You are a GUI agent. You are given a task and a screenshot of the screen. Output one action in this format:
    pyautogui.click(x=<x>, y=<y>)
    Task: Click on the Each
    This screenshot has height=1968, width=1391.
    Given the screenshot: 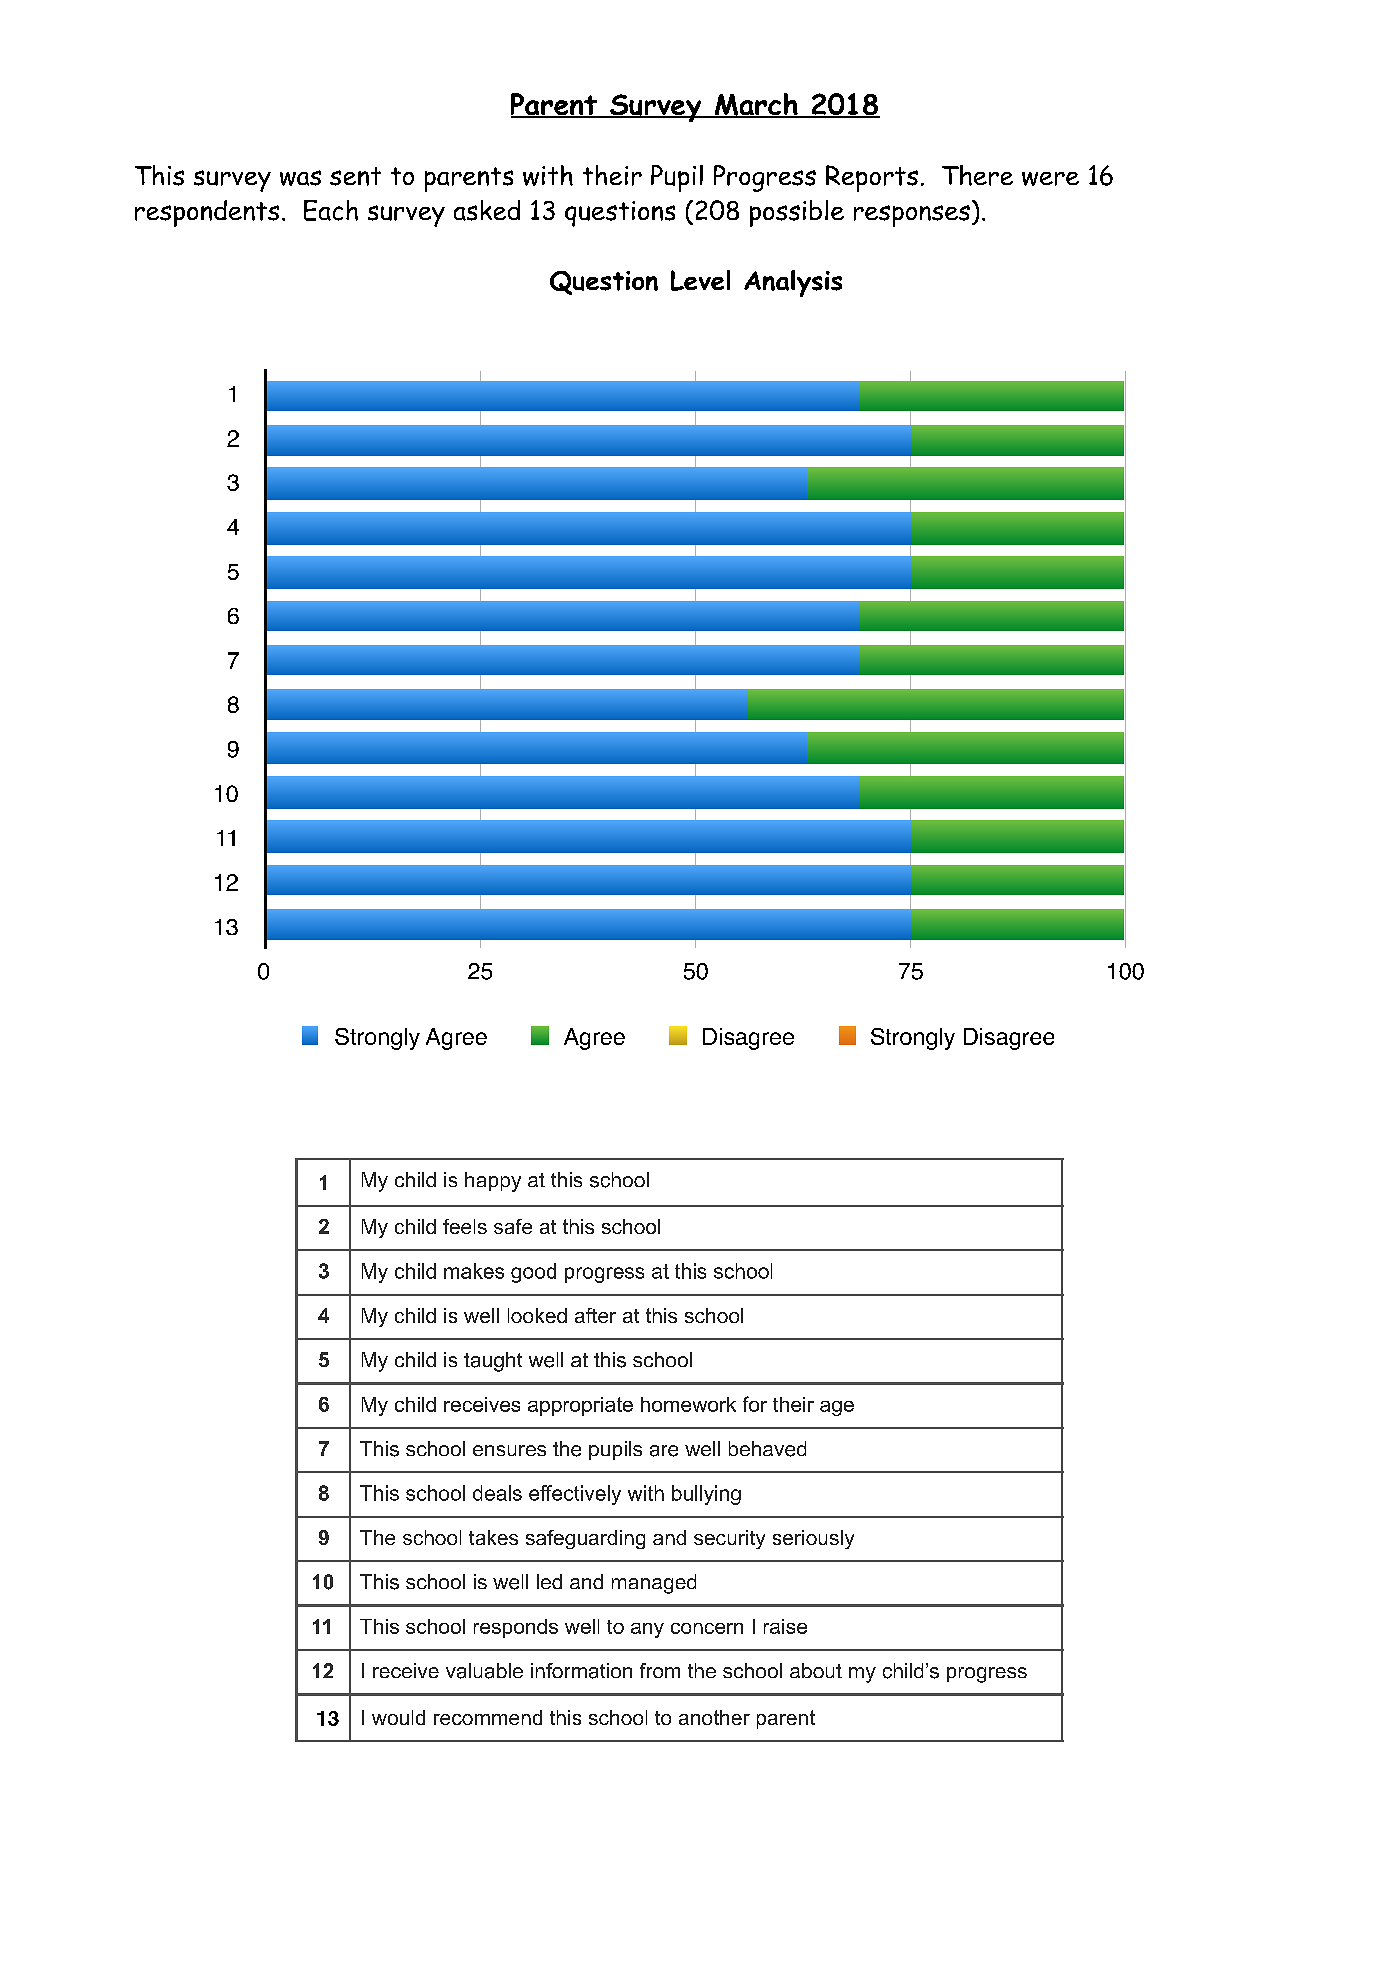 What is the action you would take?
    pyautogui.click(x=331, y=210)
